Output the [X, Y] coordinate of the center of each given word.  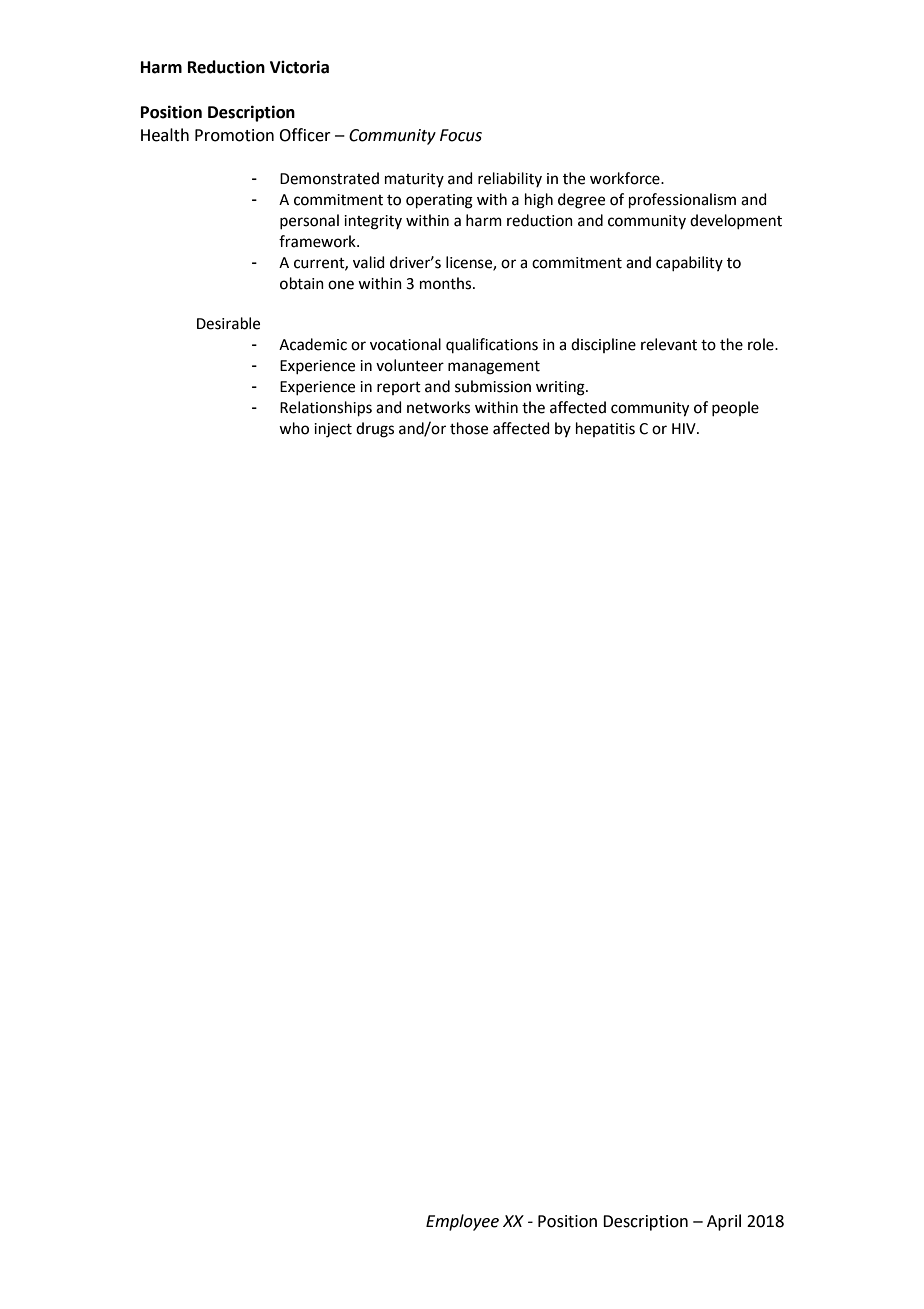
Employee [462, 1222]
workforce [626, 178]
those [469, 428]
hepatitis [605, 429]
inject [333, 430]
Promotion [234, 135]
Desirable [228, 323]
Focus [461, 135]
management [494, 368]
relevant [669, 344]
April [724, 1222]
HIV [685, 428]
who [294, 428]
